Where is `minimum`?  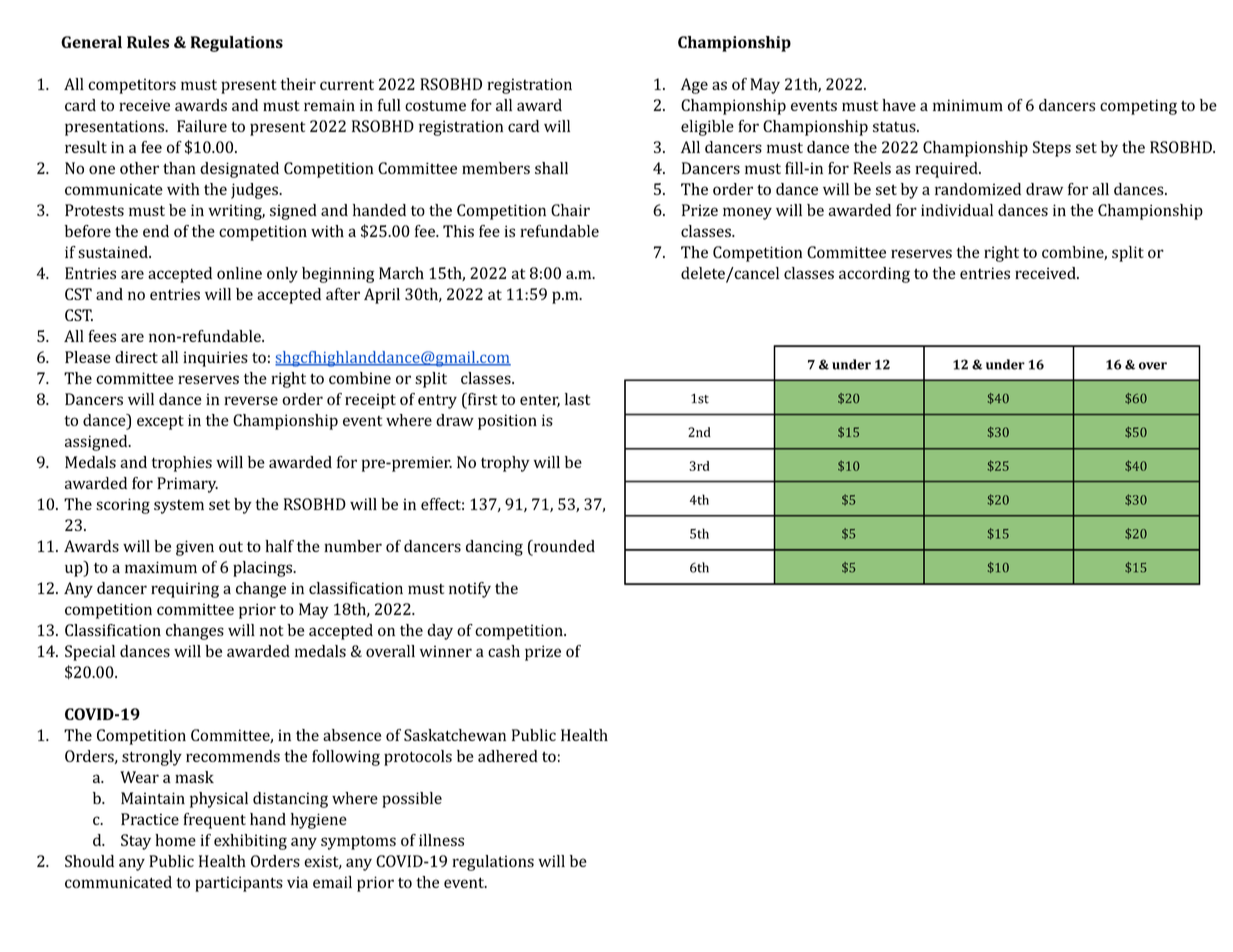 minimum is located at coordinates (968, 105).
